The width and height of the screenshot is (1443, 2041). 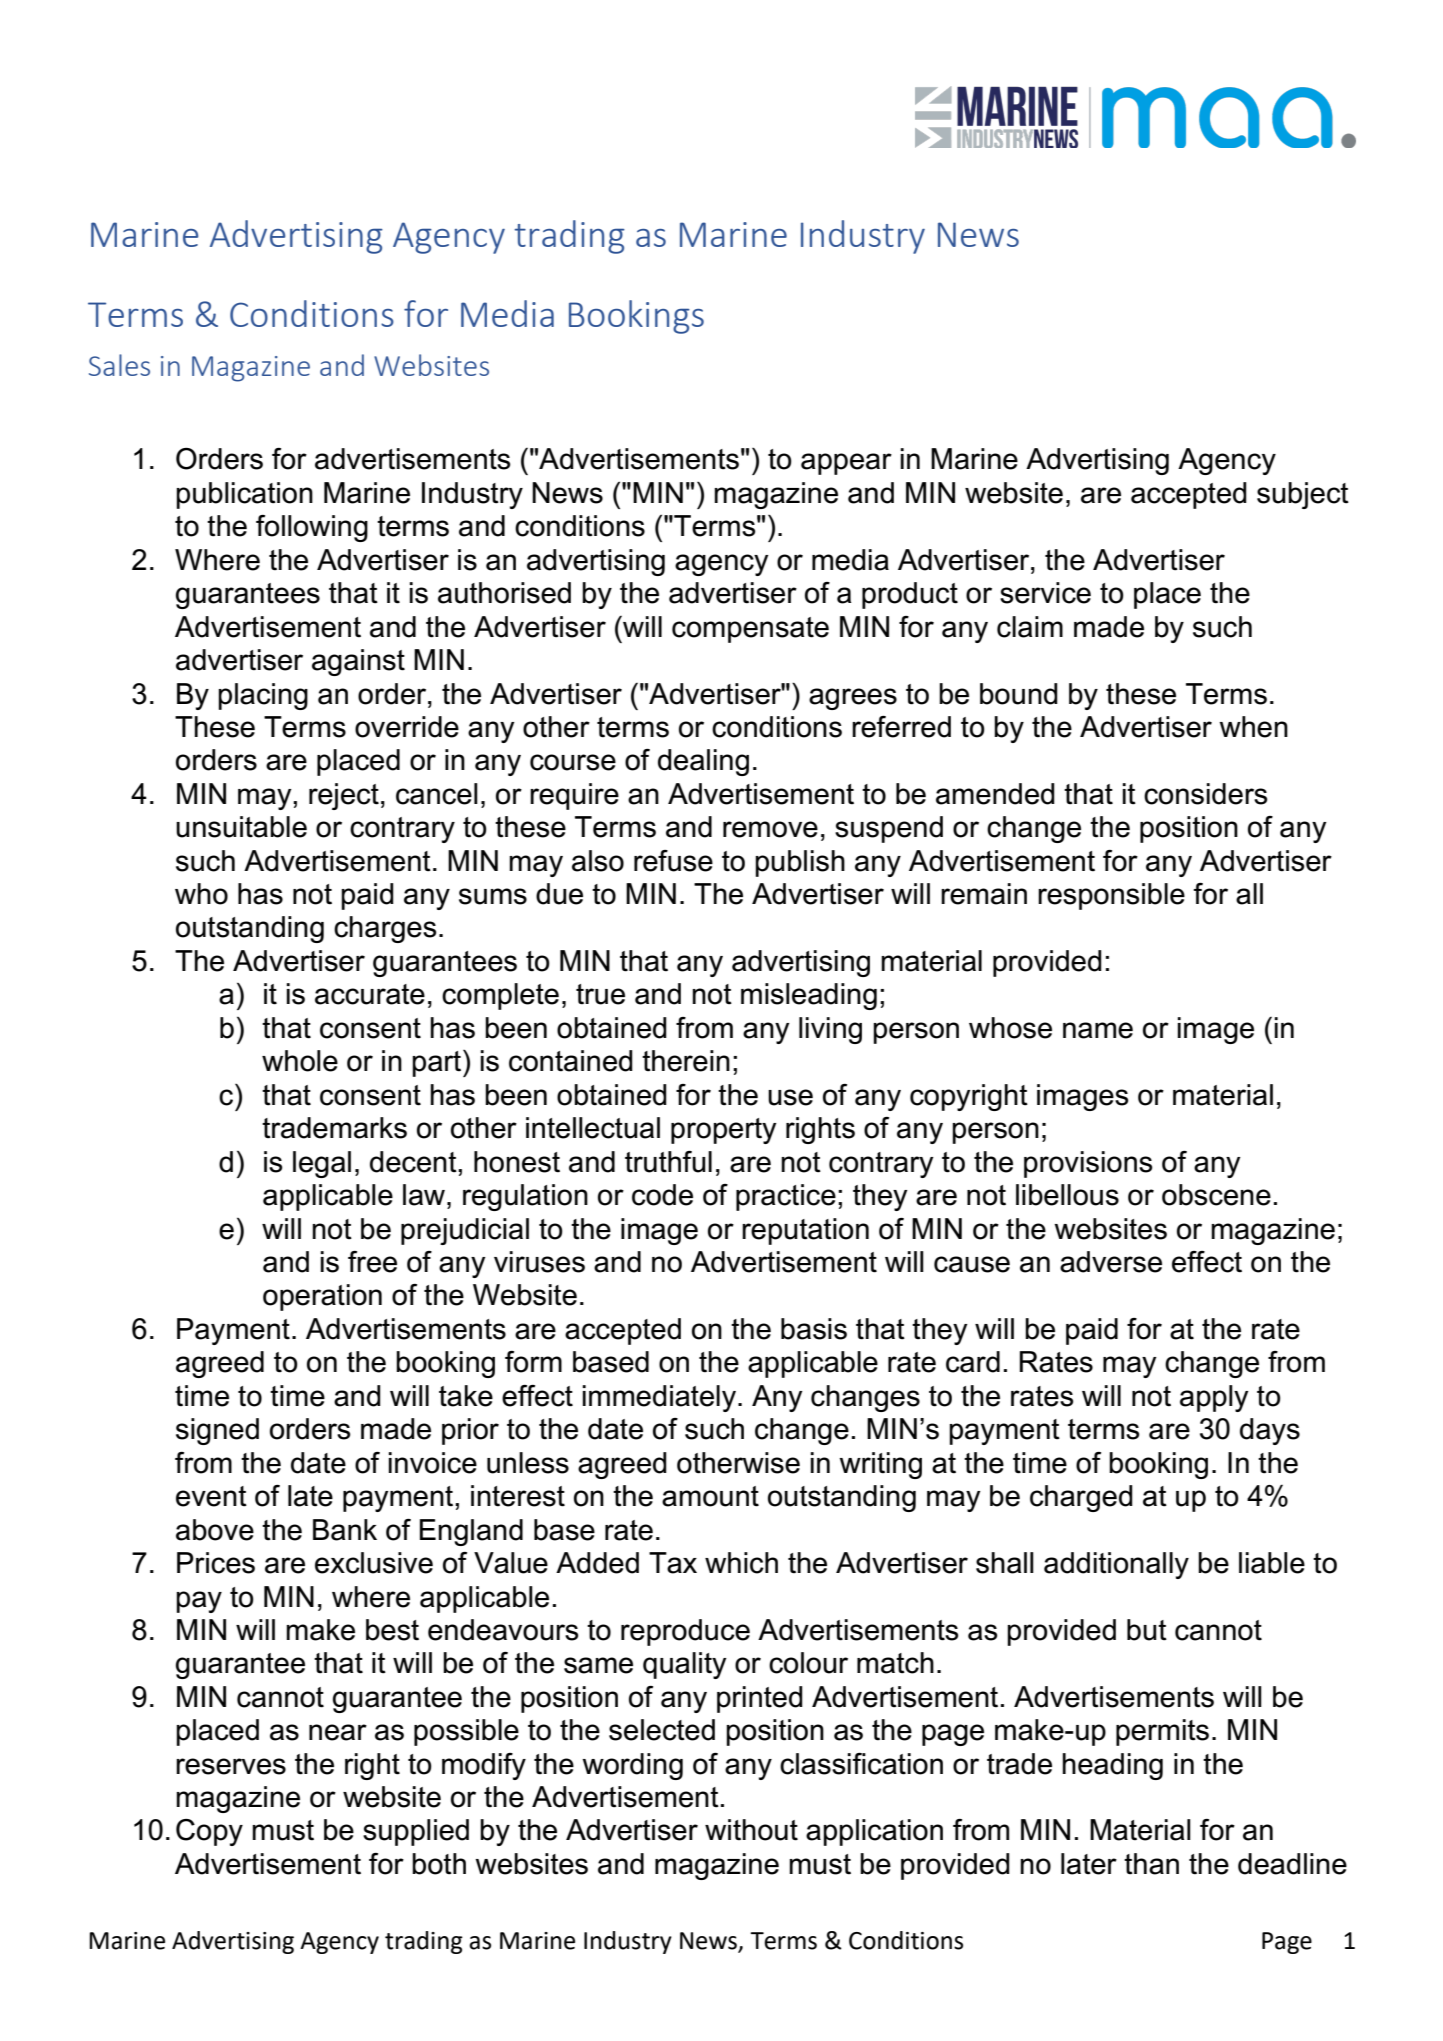 What do you see at coordinates (1116, 1565) in the screenshot?
I see `additionally` at bounding box center [1116, 1565].
